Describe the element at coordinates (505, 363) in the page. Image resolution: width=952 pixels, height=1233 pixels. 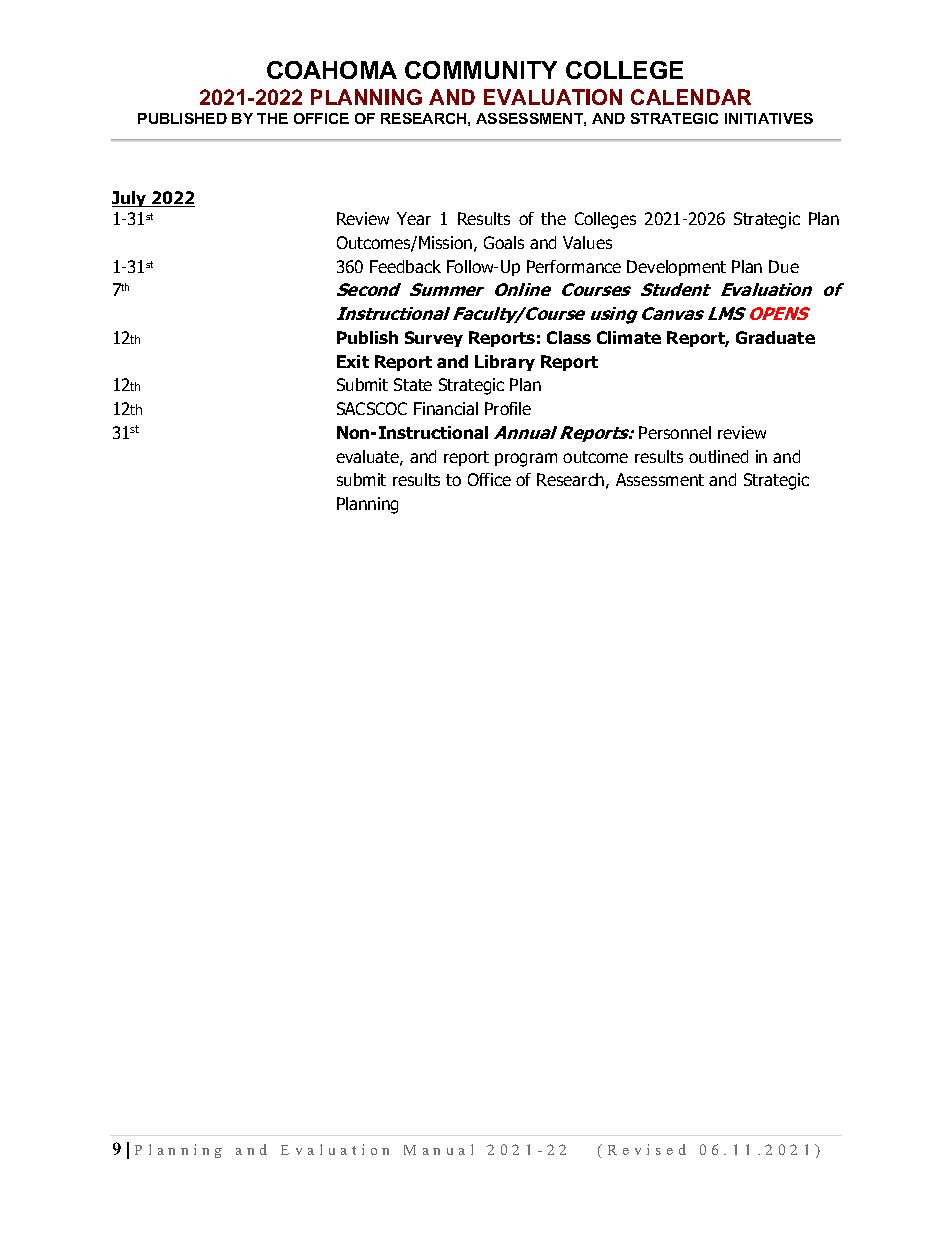
I see `Library` at that location.
